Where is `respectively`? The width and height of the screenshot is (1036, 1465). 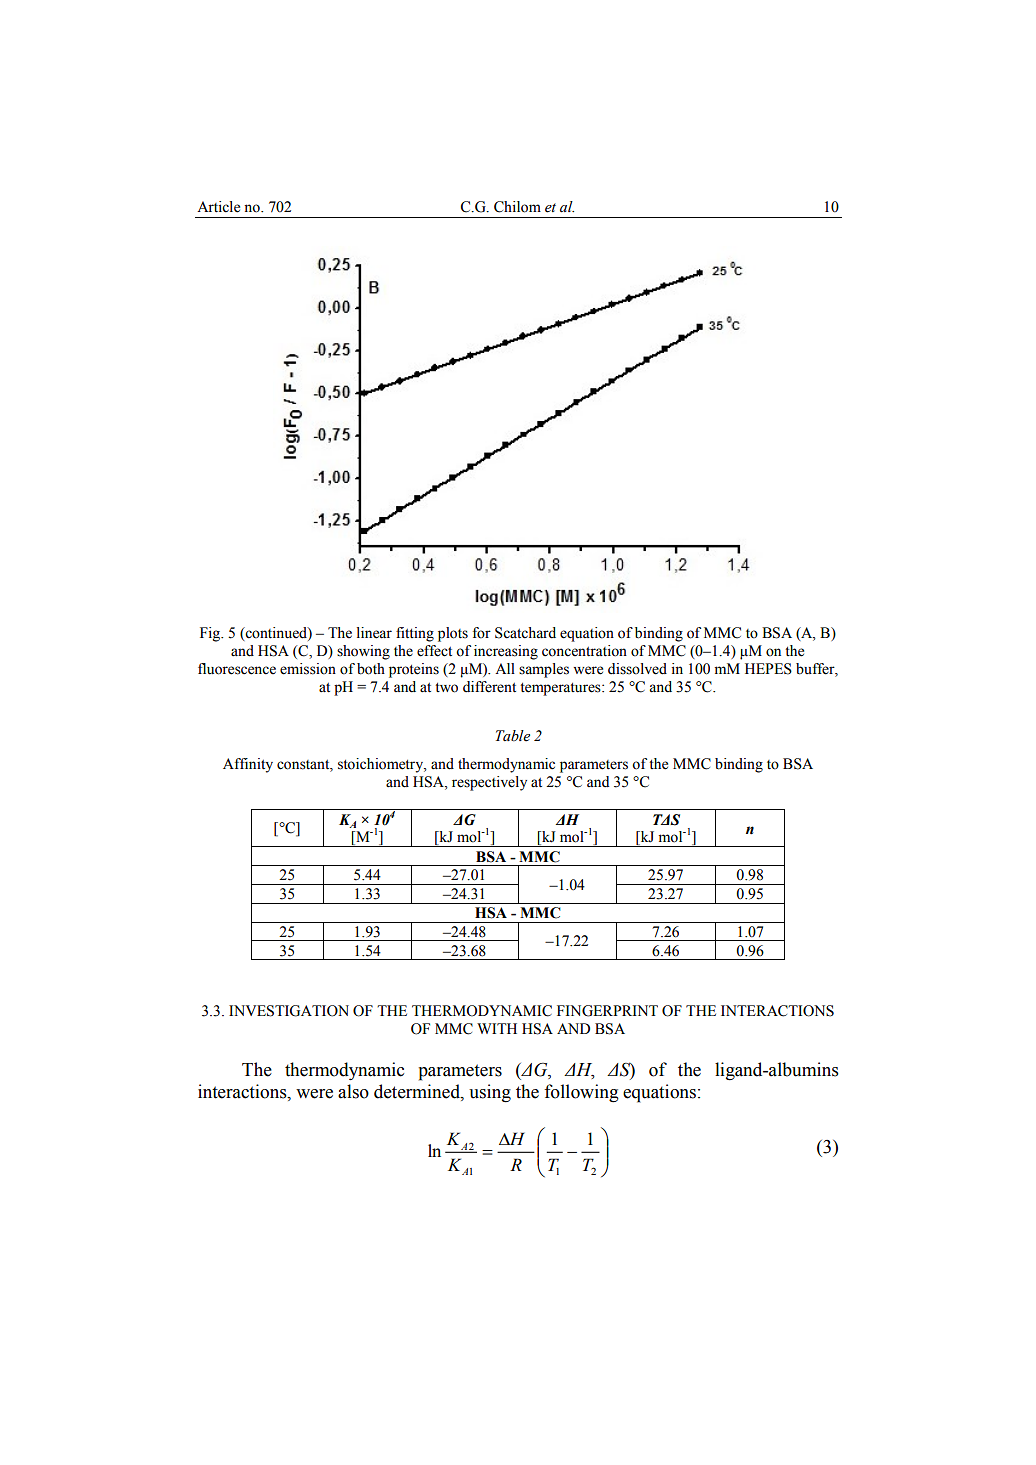
respectively is located at coordinates (489, 783).
